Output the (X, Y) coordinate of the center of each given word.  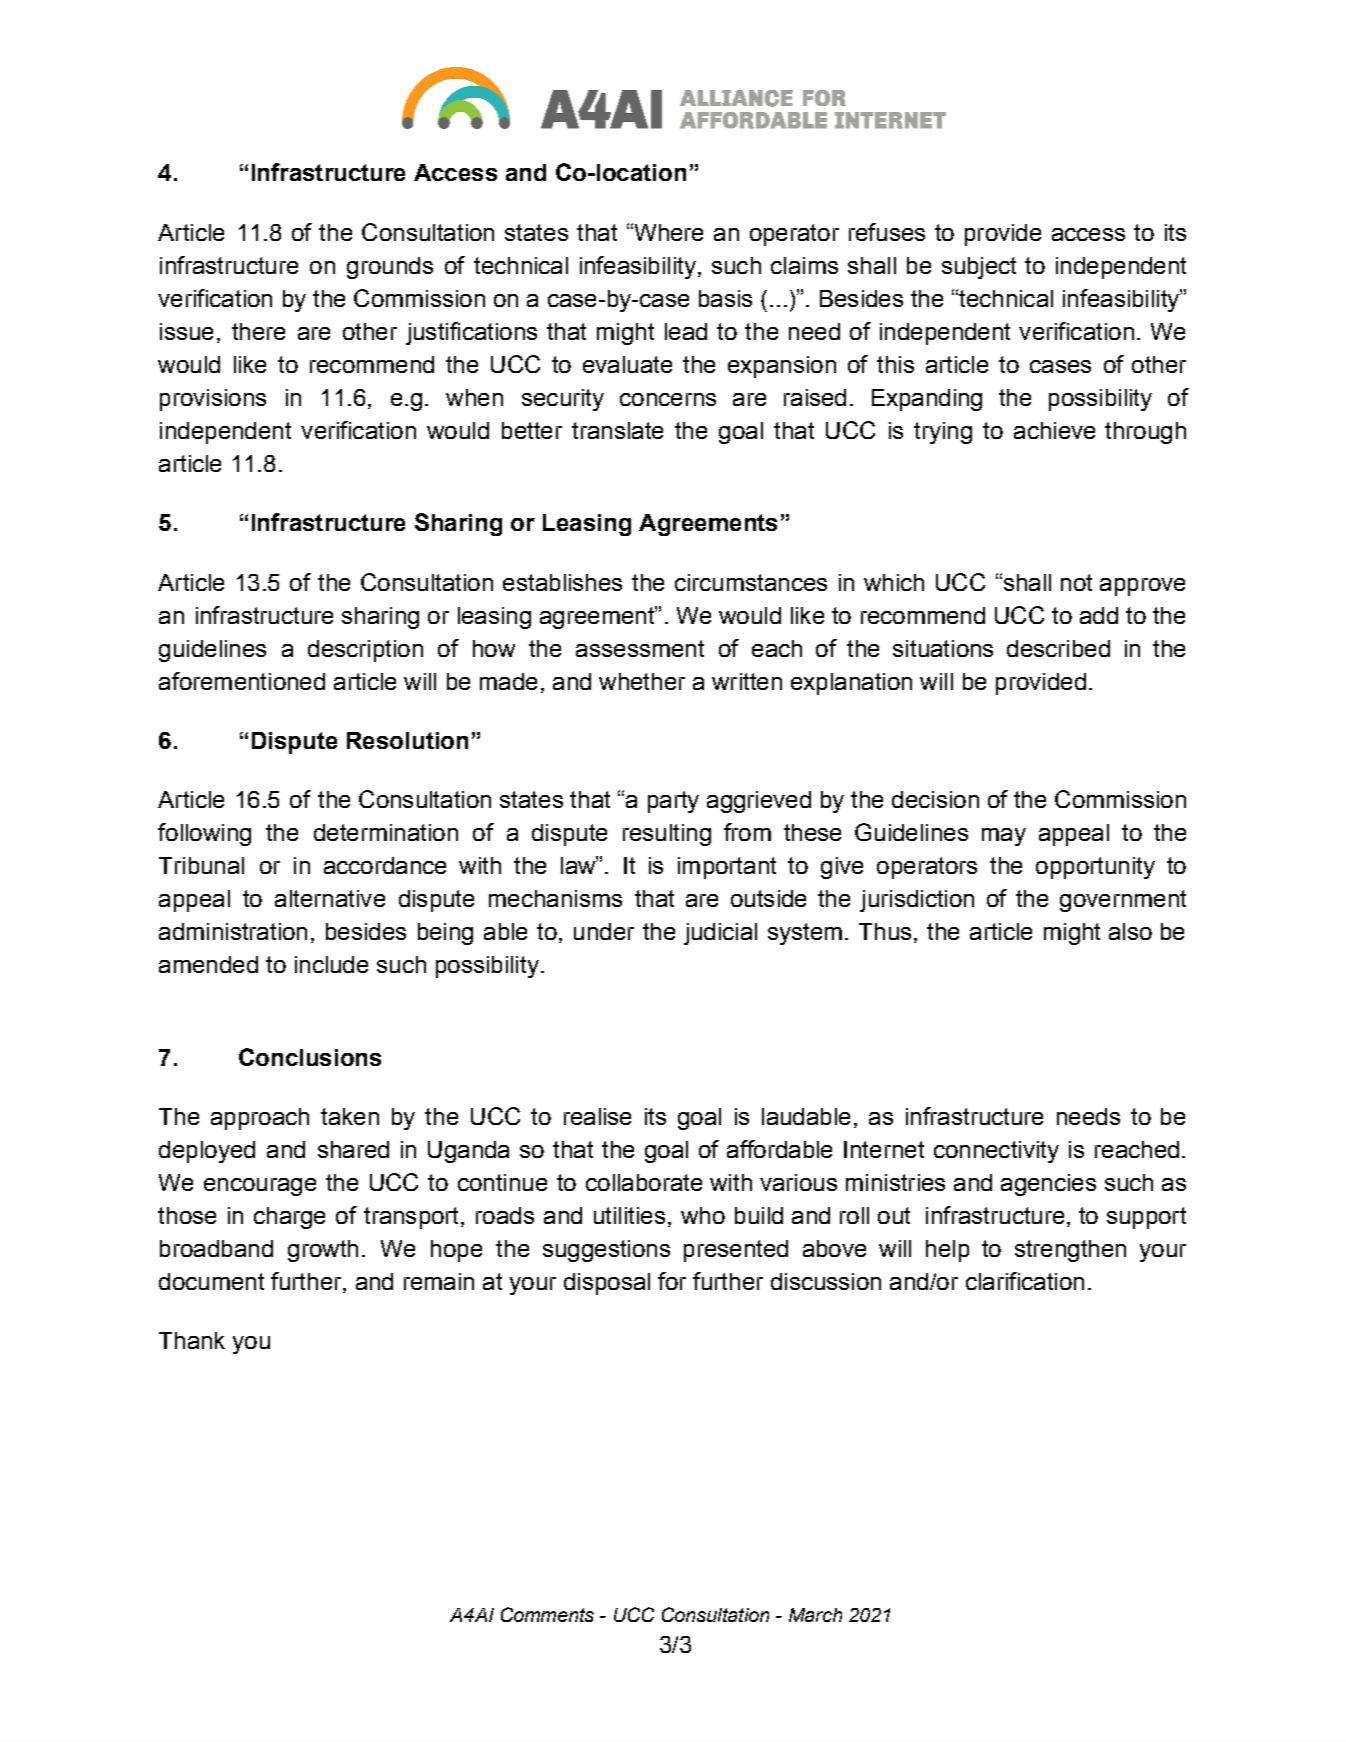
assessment (640, 648)
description (365, 651)
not (1076, 582)
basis (725, 298)
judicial (720, 934)
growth (323, 1251)
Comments (547, 1614)
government (1123, 901)
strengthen (1070, 1251)
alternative (330, 898)
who (703, 1215)
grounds (390, 268)
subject (979, 268)
